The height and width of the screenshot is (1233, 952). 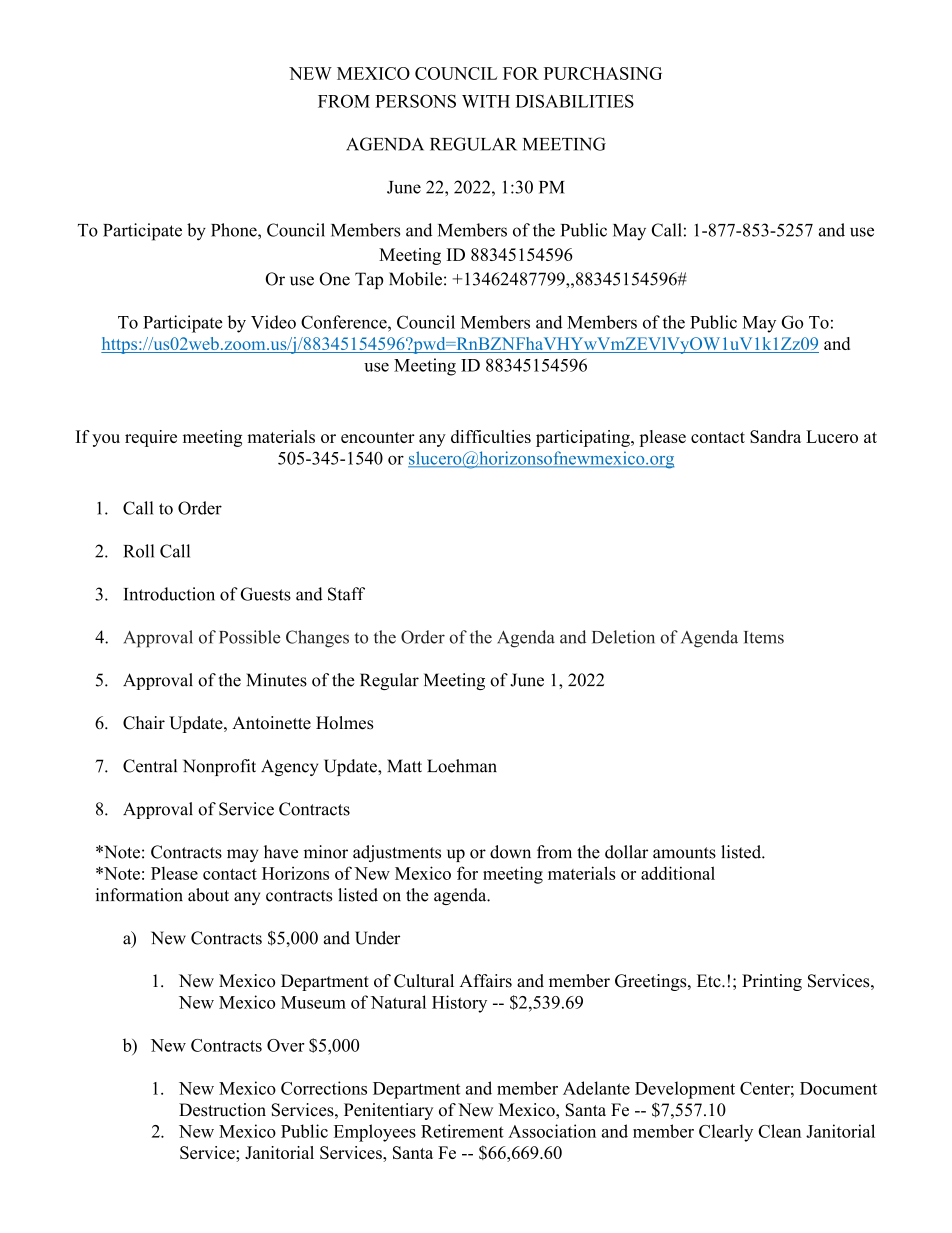 I want to click on additional, so click(x=678, y=873).
